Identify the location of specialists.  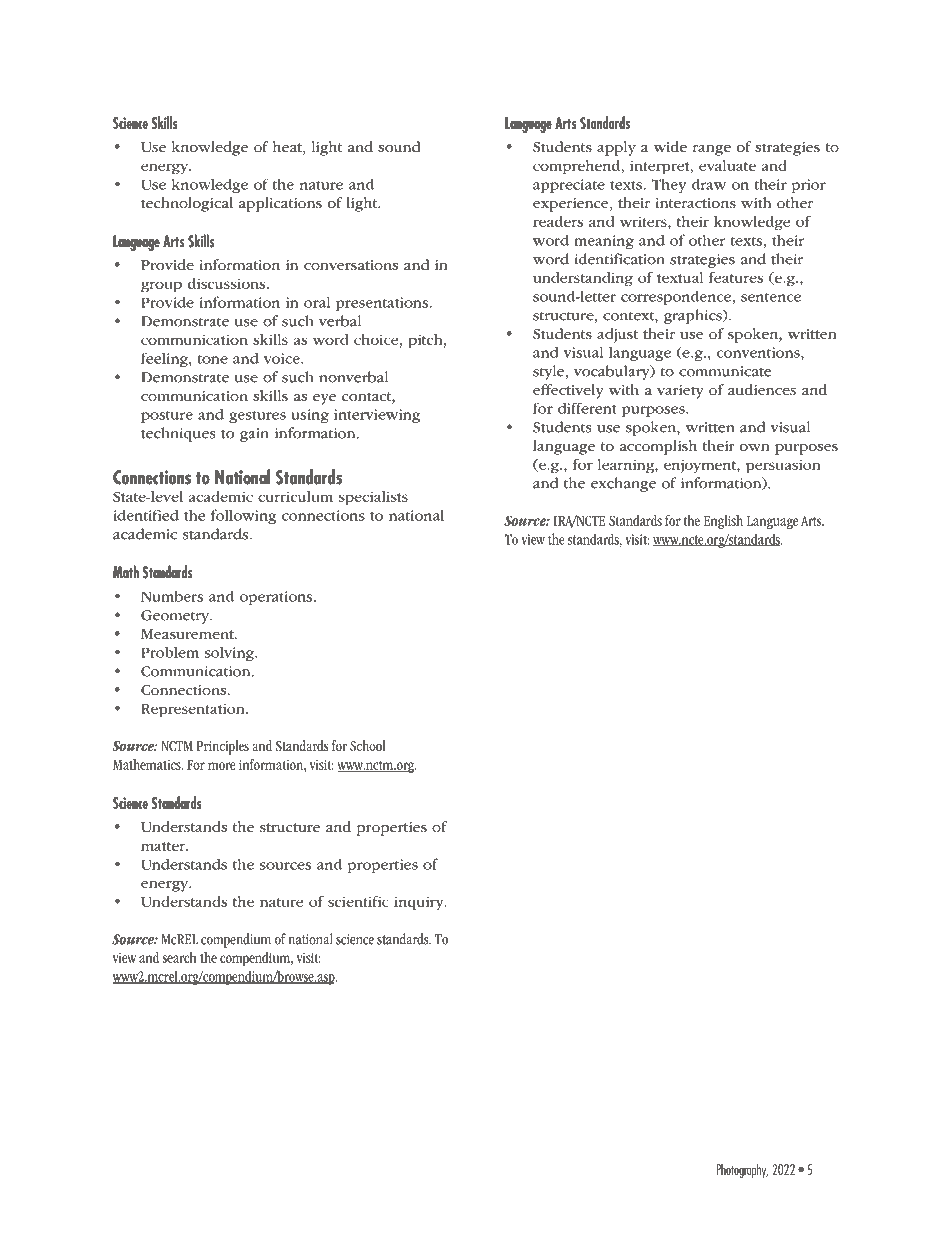
(373, 498).
